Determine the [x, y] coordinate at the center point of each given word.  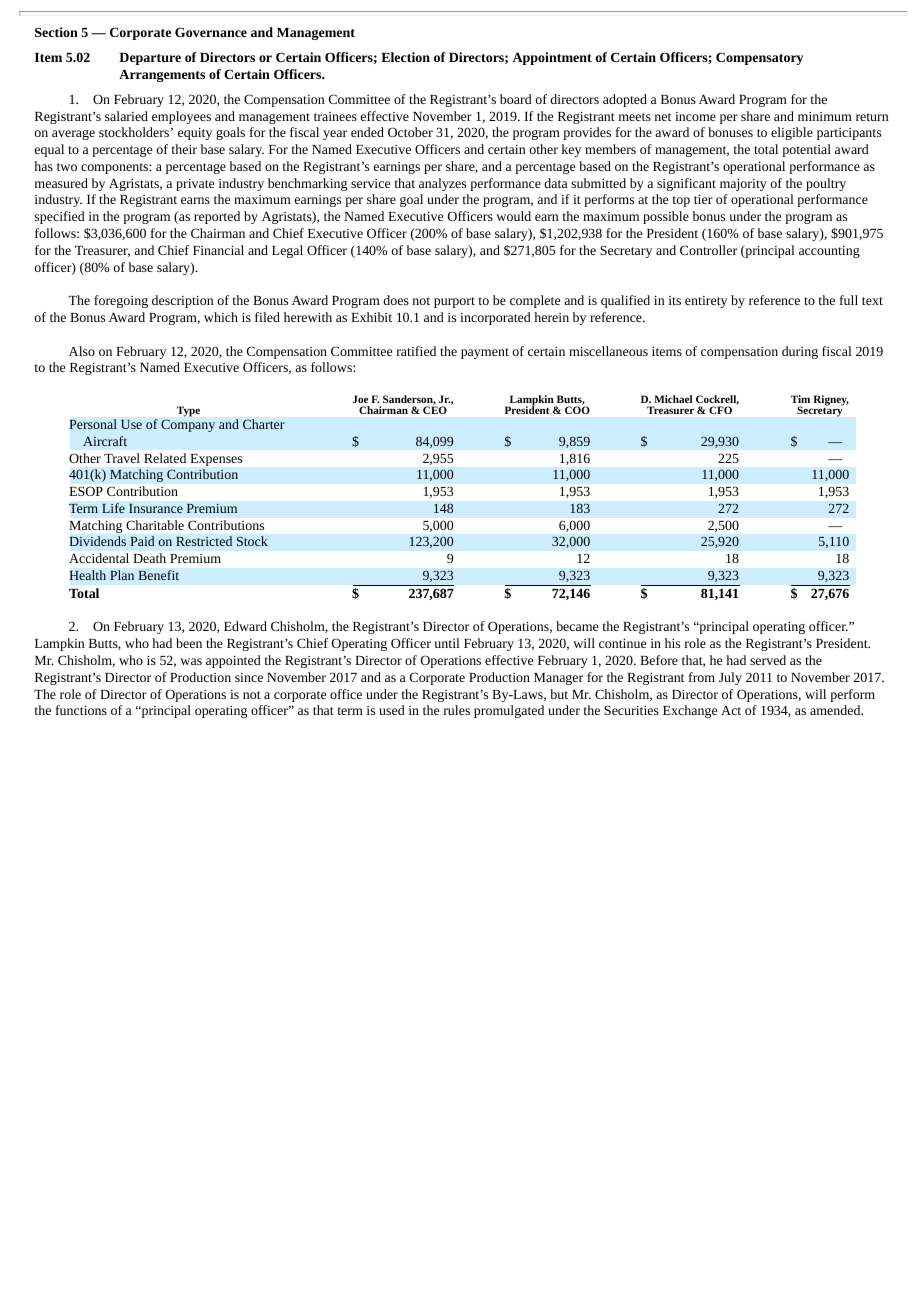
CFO [720, 410]
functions [81, 710]
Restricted [204, 541]
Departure [150, 59]
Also [82, 351]
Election [405, 57]
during [800, 352]
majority [743, 185]
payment [485, 353]
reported [217, 217]
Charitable [155, 525]
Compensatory [759, 58]
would [513, 216]
